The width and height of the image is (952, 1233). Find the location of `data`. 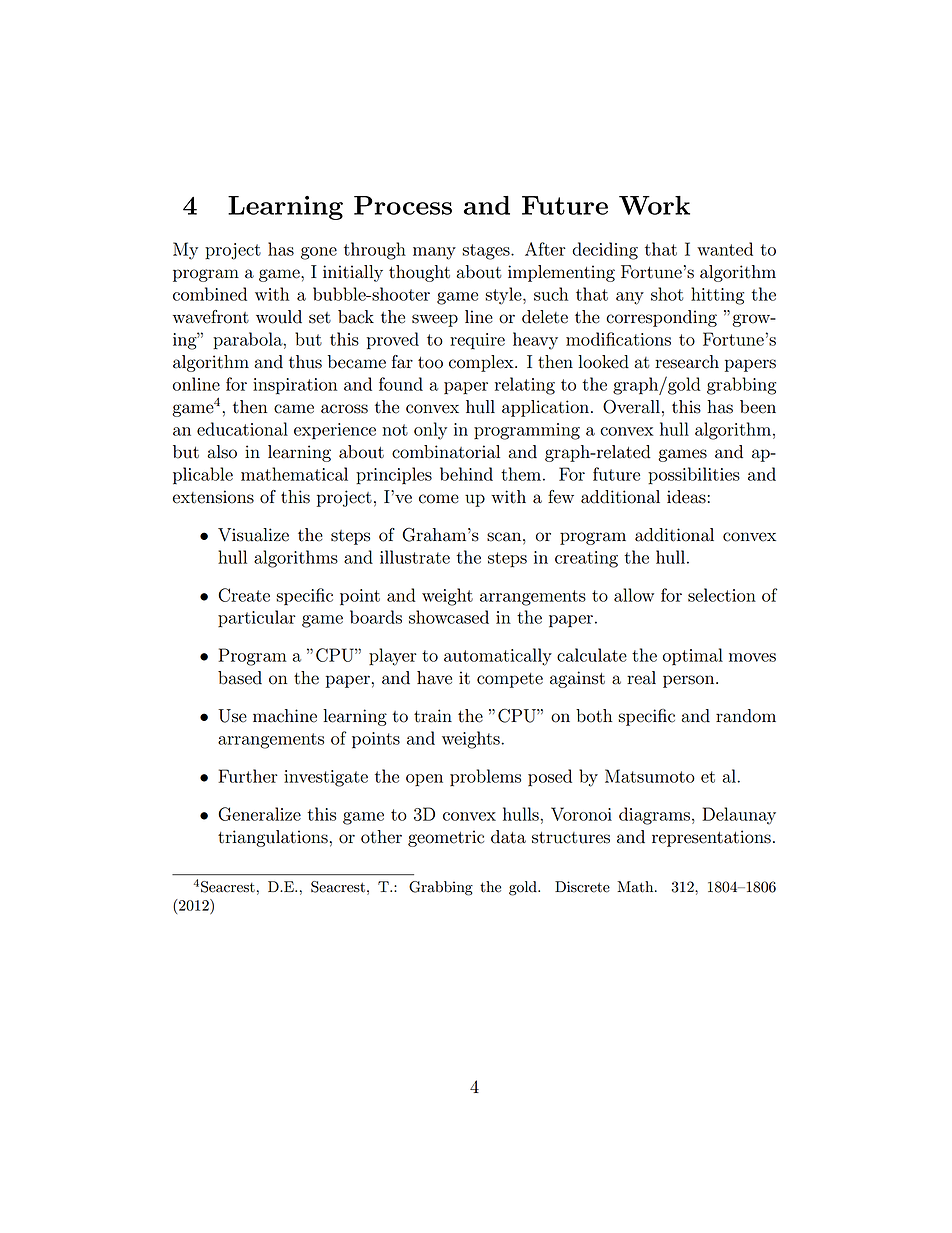

data is located at coordinates (508, 837).
